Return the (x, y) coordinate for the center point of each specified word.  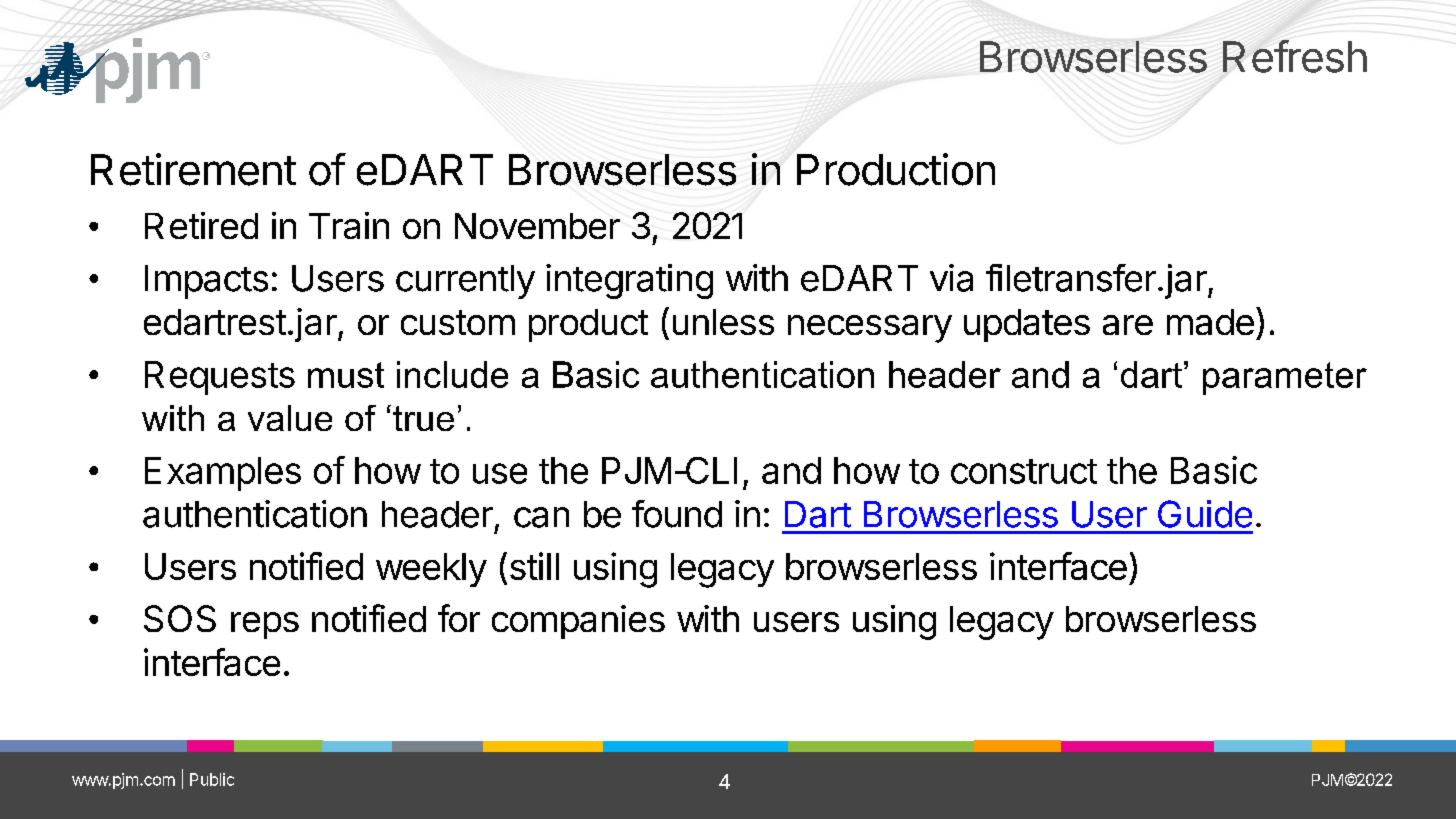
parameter (1285, 378)
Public (212, 779)
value (290, 418)
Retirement (193, 169)
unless (723, 322)
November (537, 226)
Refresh (1295, 56)
